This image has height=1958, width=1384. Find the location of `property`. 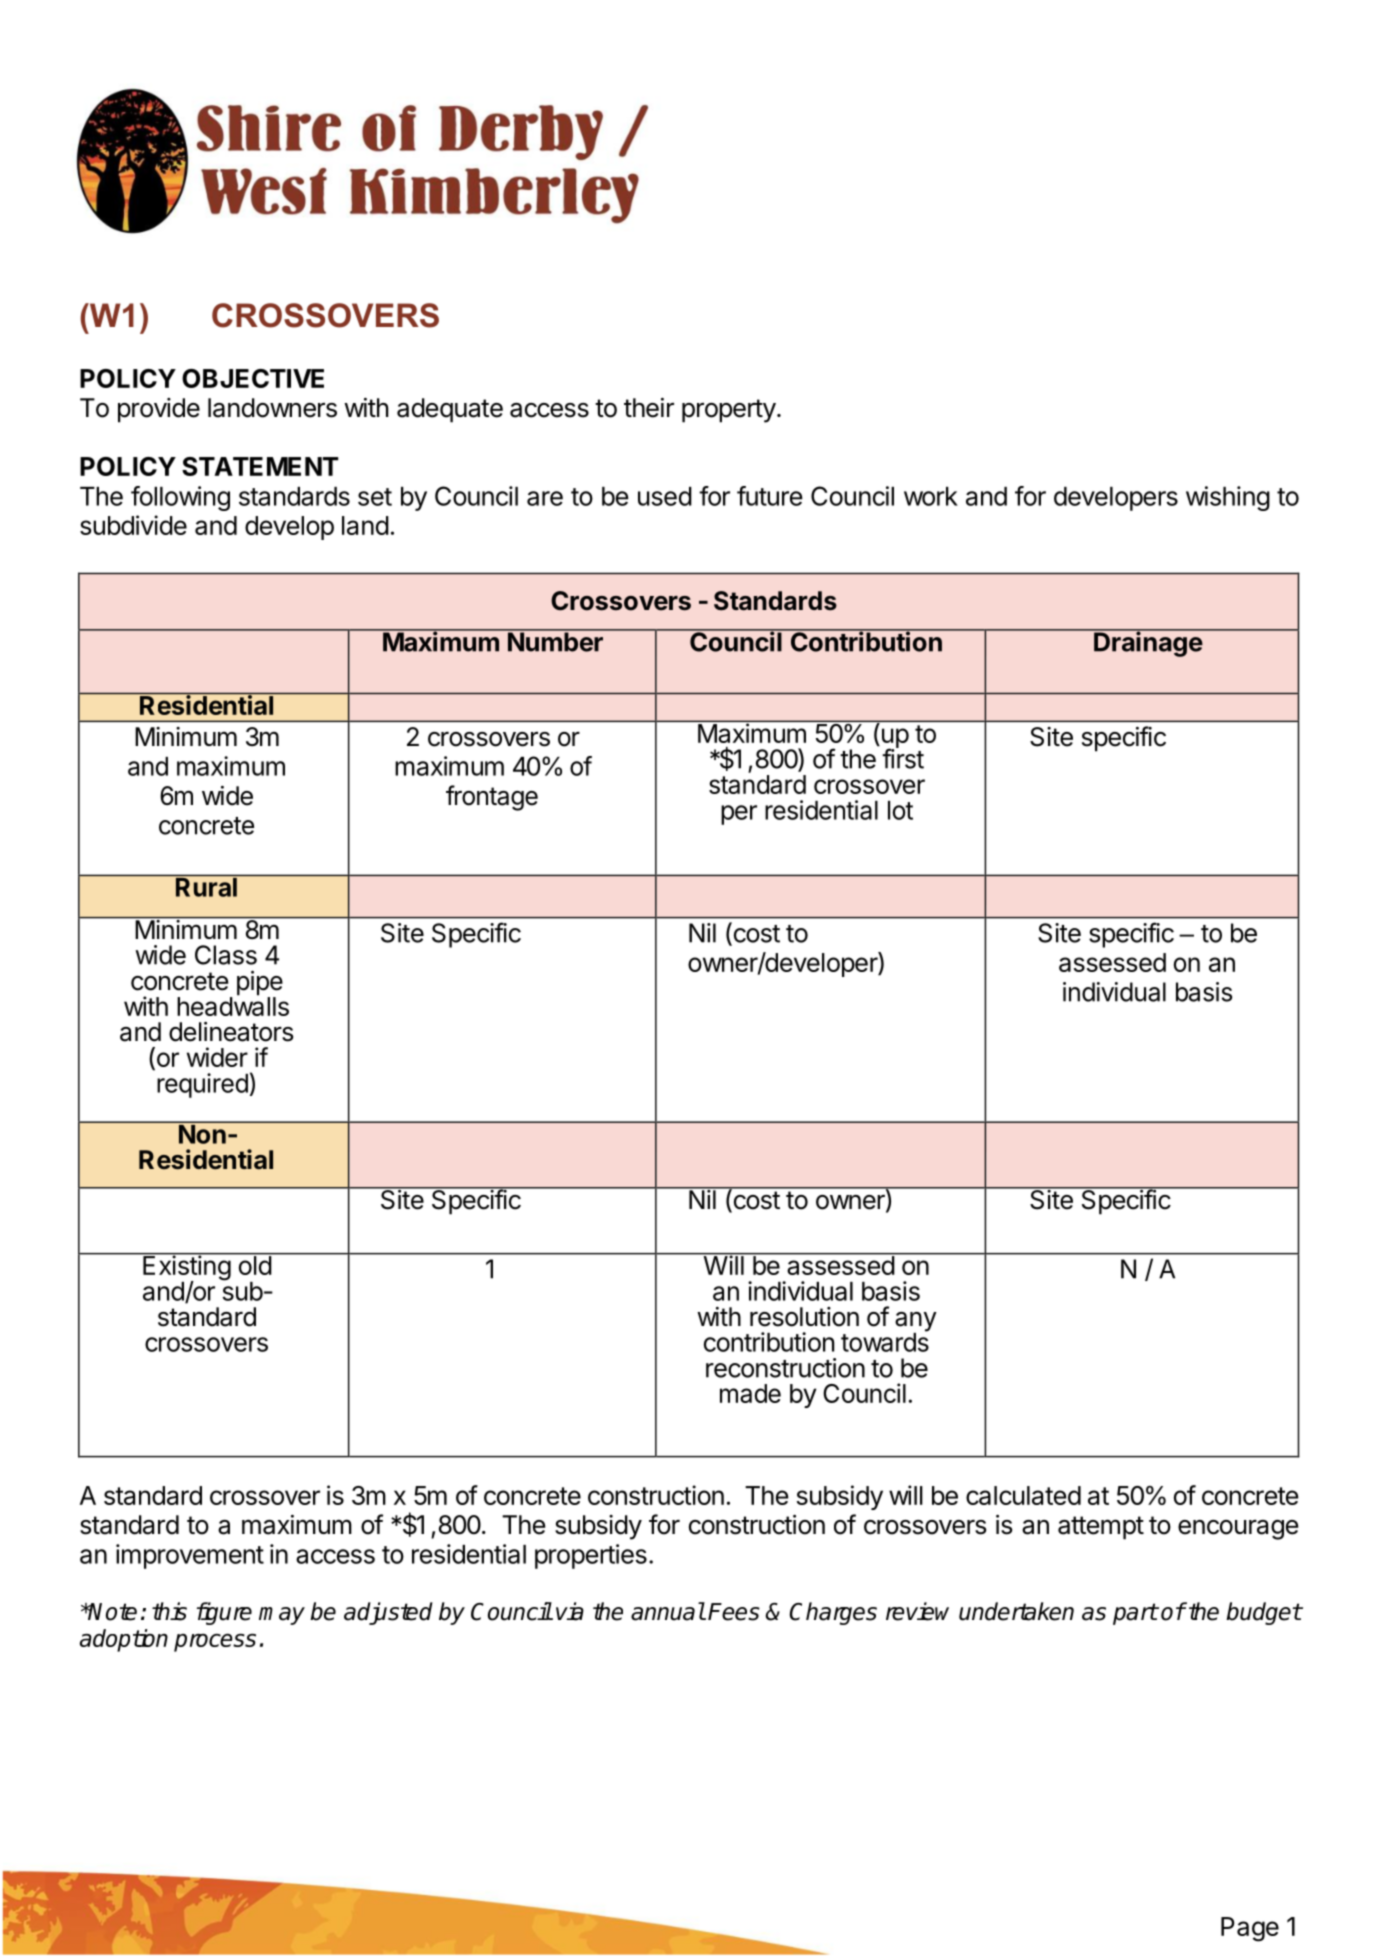

property is located at coordinates (729, 411).
